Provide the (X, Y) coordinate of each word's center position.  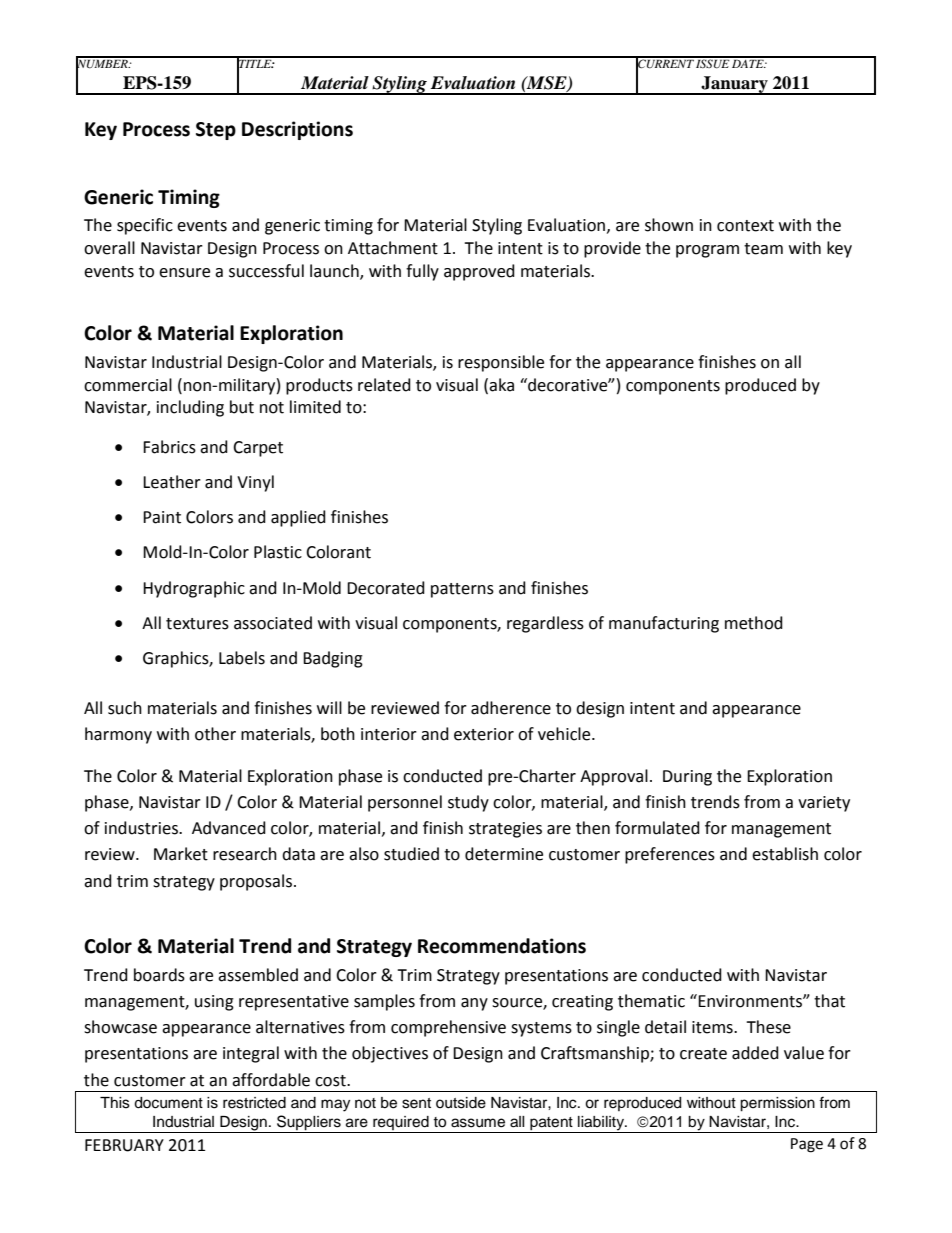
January (734, 85)
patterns (462, 590)
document (168, 1103)
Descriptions (297, 130)
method (754, 623)
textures (197, 624)
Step (216, 131)
